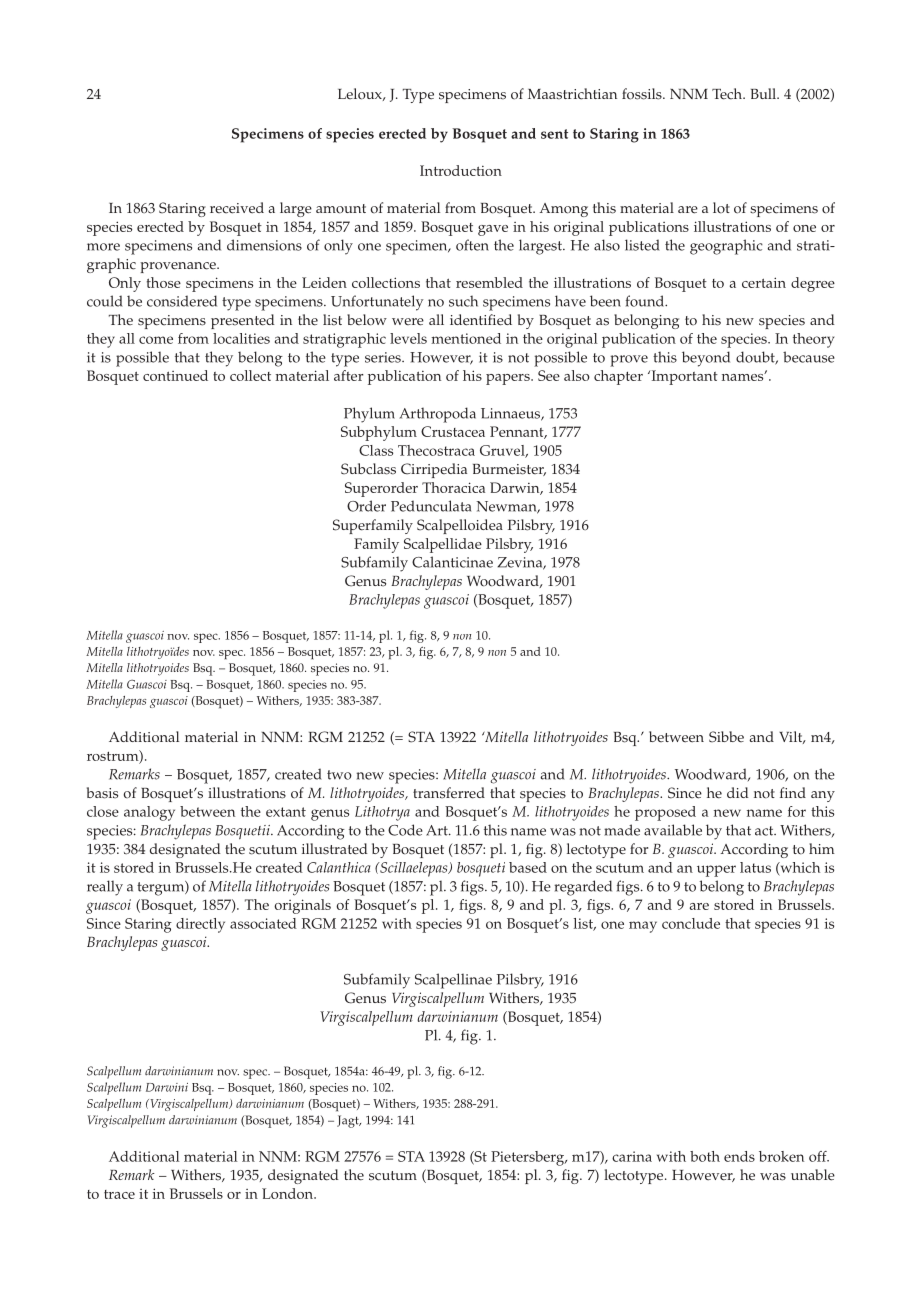  What do you see at coordinates (175, 375) in the document?
I see `continued` at bounding box center [175, 375].
